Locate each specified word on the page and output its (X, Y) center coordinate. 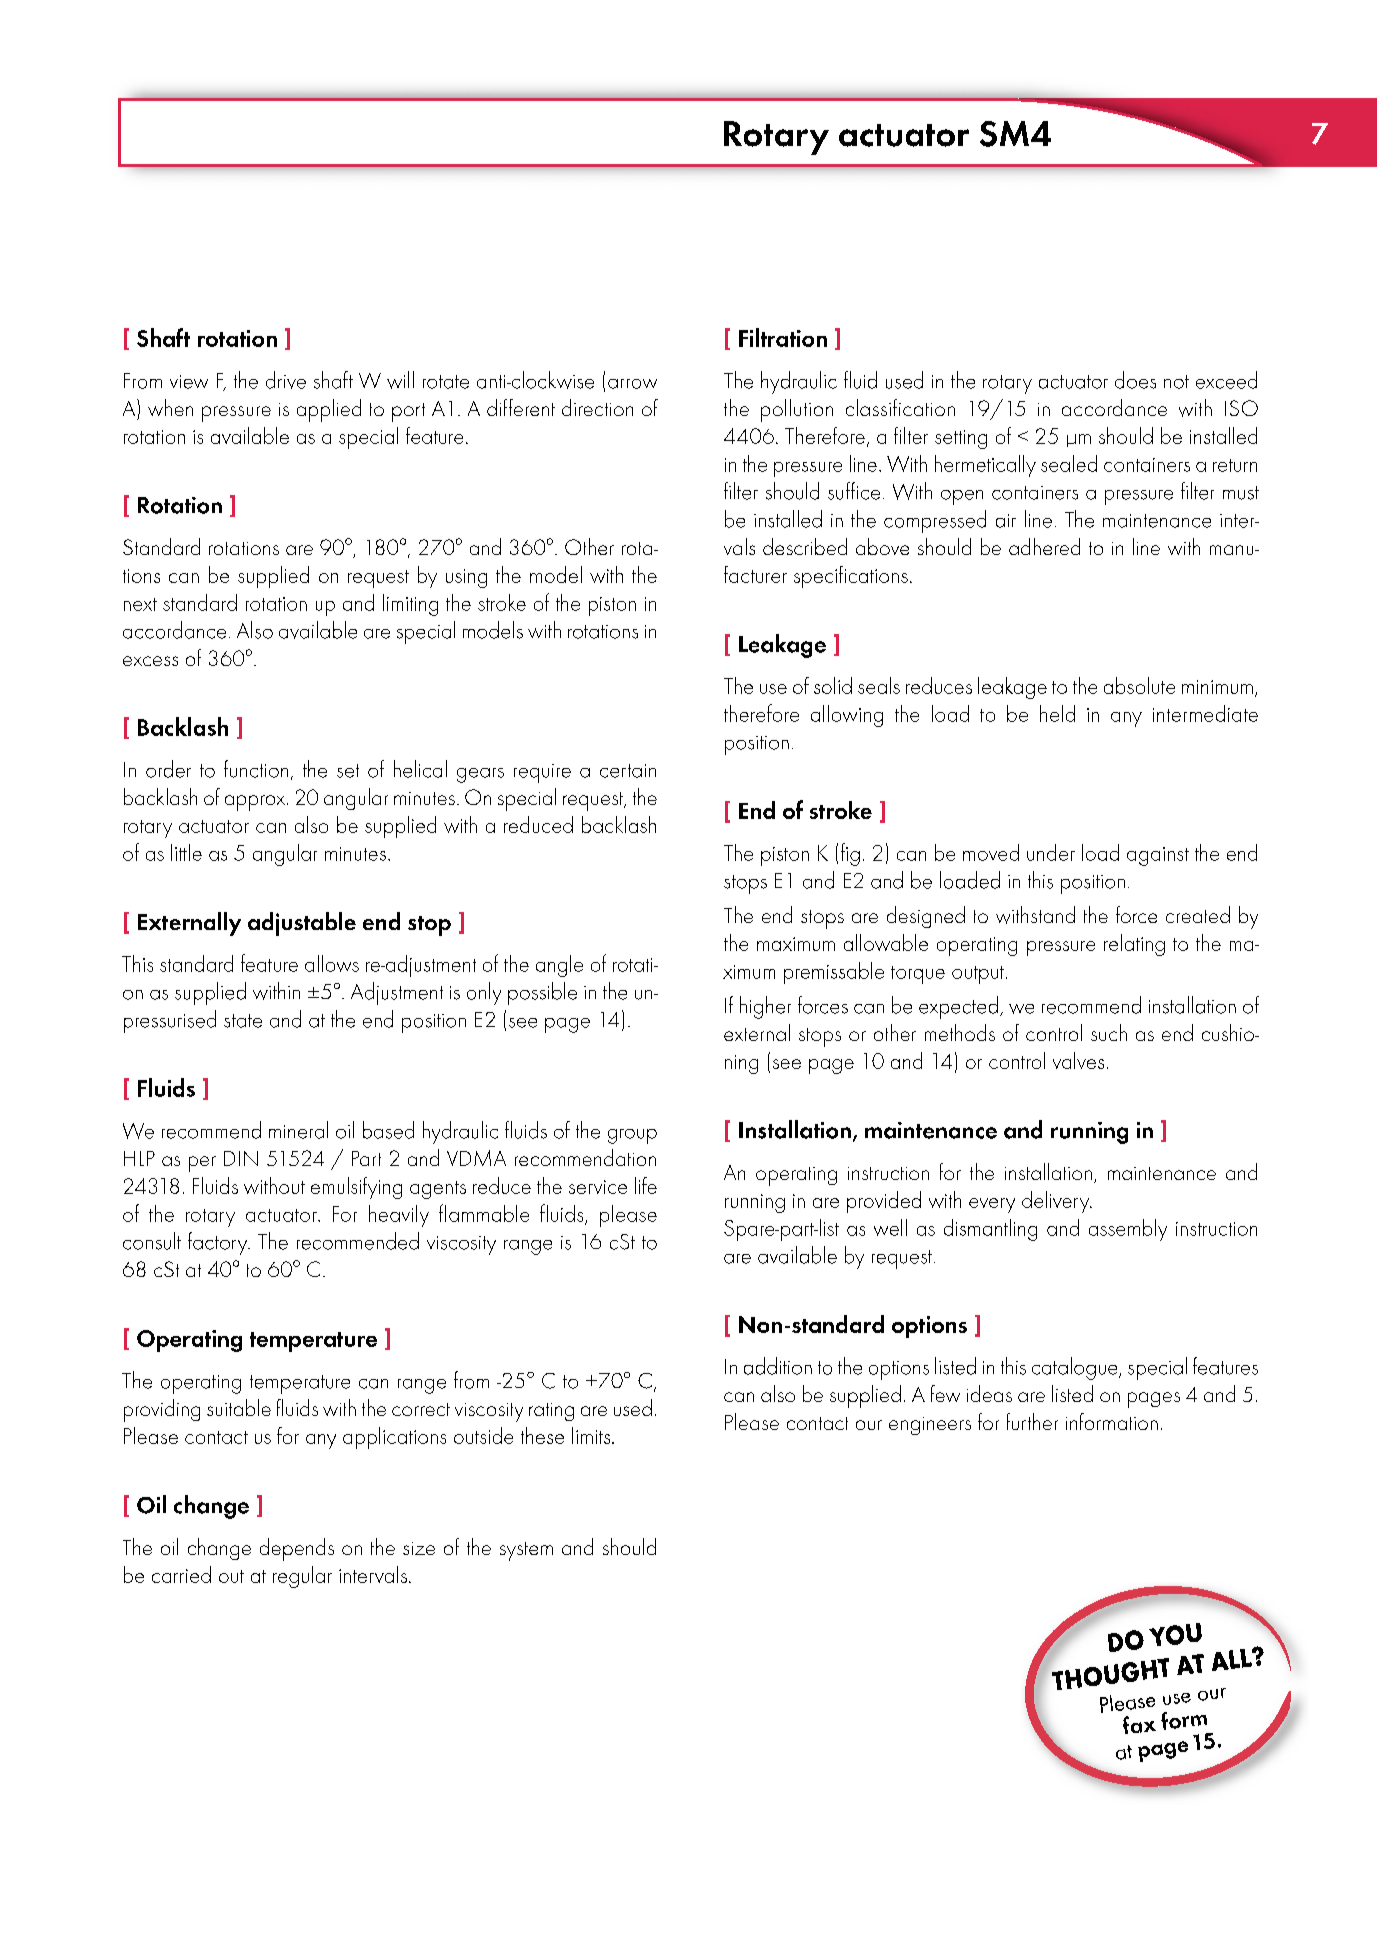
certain (628, 771)
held (1057, 713)
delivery (1057, 1202)
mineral (298, 1130)
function (256, 769)
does (1135, 380)
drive (286, 380)
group (632, 1136)
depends (297, 1549)
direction (597, 407)
